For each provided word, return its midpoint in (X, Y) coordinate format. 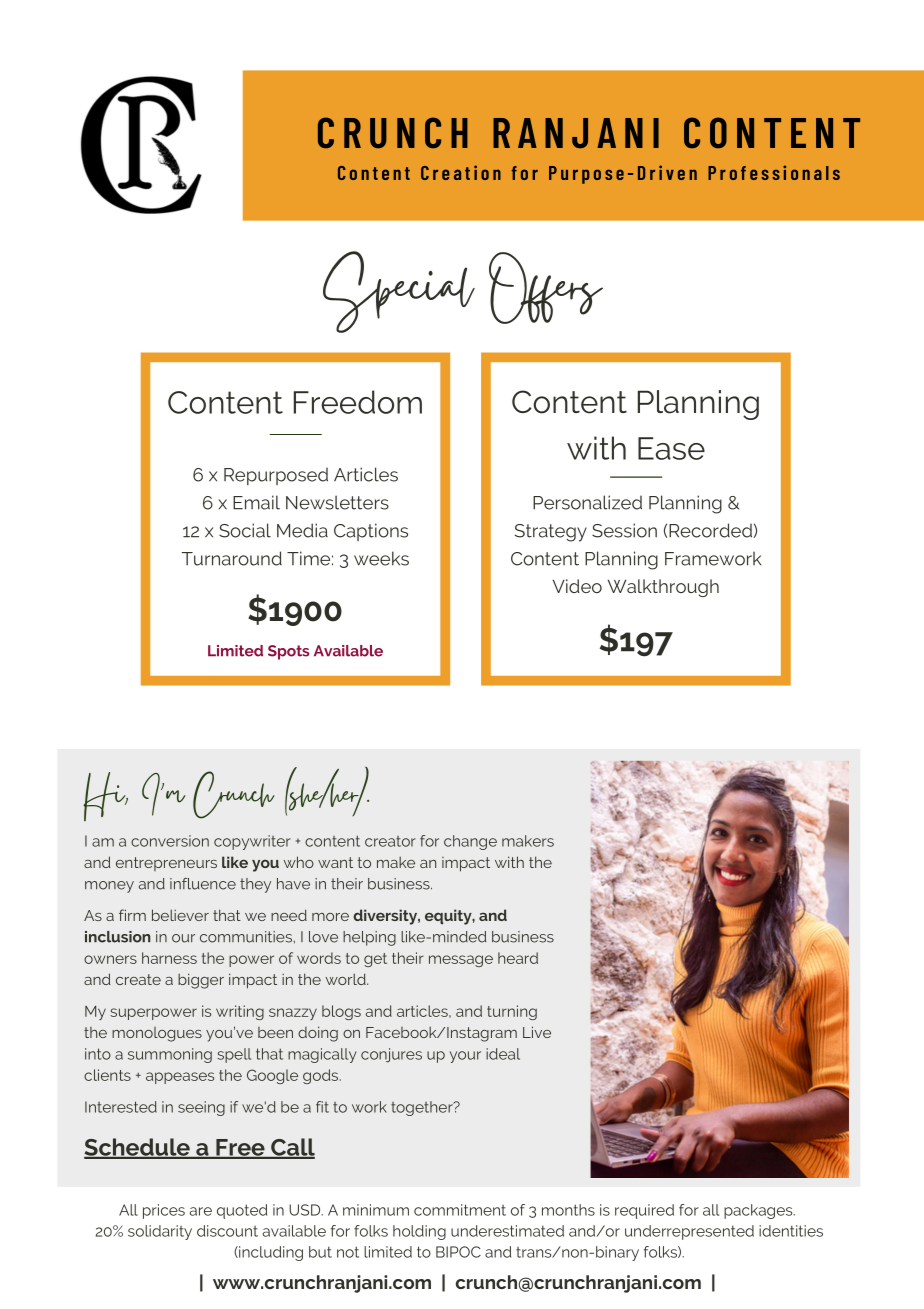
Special (399, 292)
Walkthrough (663, 588)
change (470, 842)
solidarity (160, 1232)
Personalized (587, 502)
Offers (546, 288)
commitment (460, 1210)
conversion (170, 841)
